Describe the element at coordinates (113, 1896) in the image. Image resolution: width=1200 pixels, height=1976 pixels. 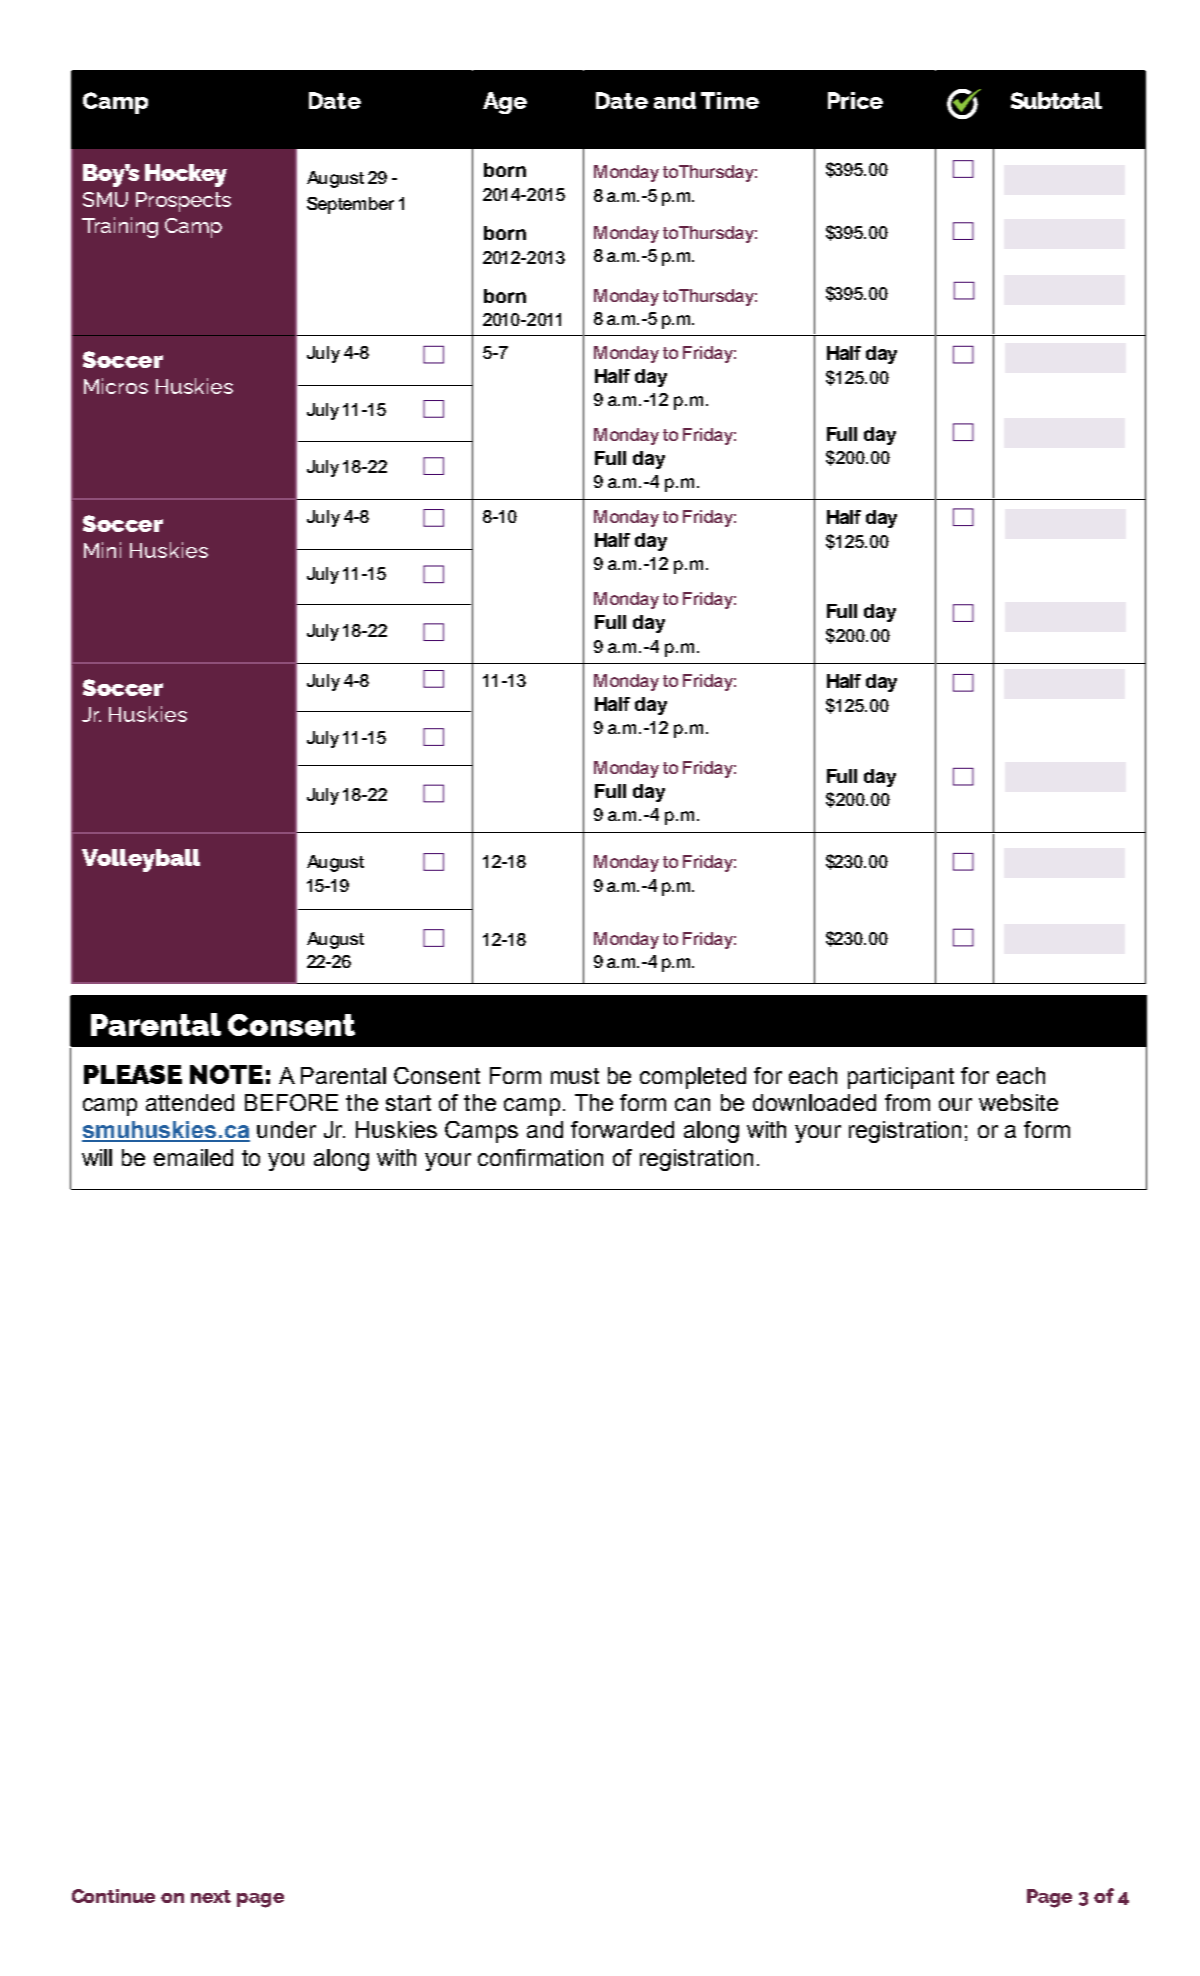
I see `Continue` at that location.
